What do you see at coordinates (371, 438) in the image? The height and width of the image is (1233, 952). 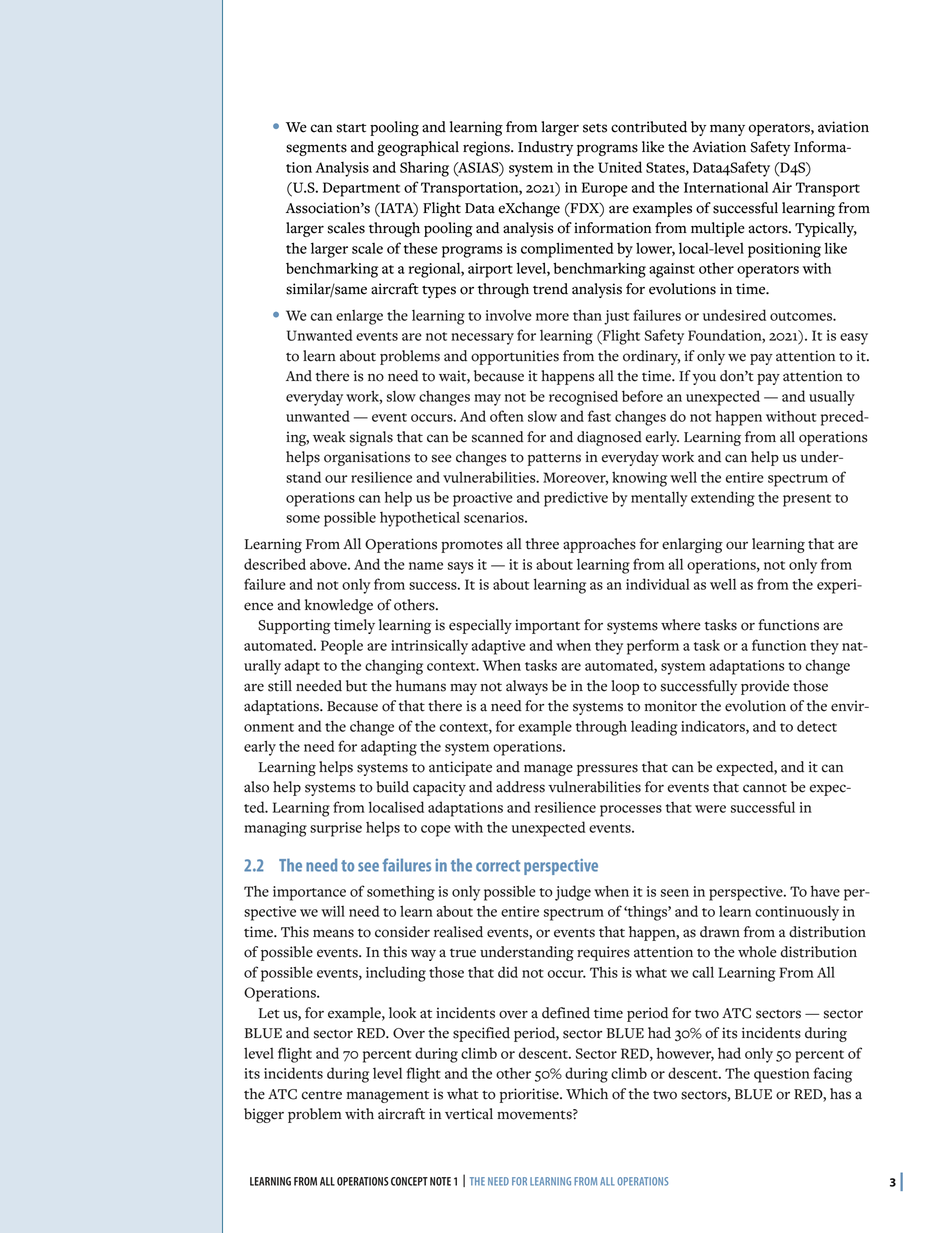 I see `signals` at bounding box center [371, 438].
